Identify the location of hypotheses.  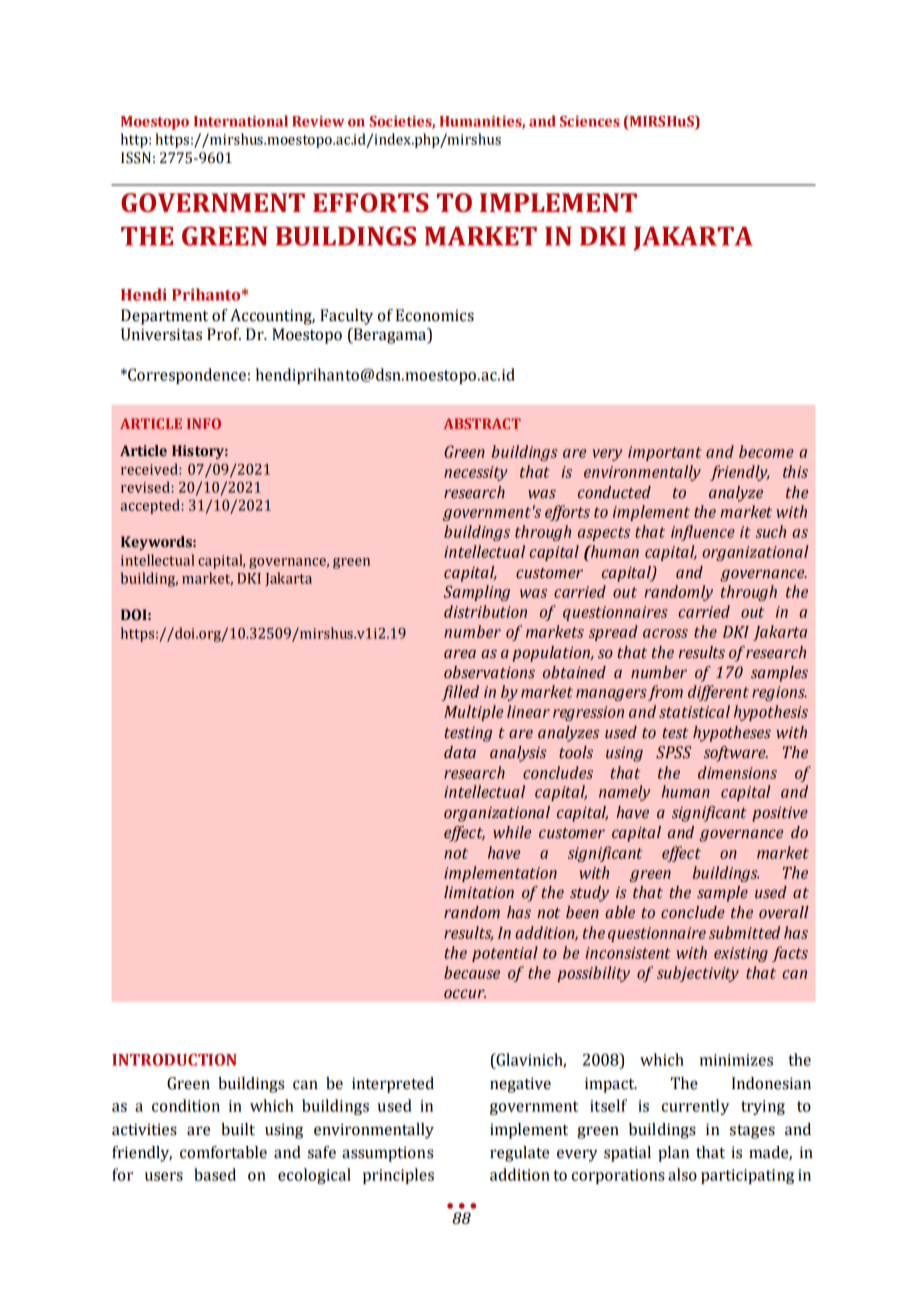
(732, 734).
